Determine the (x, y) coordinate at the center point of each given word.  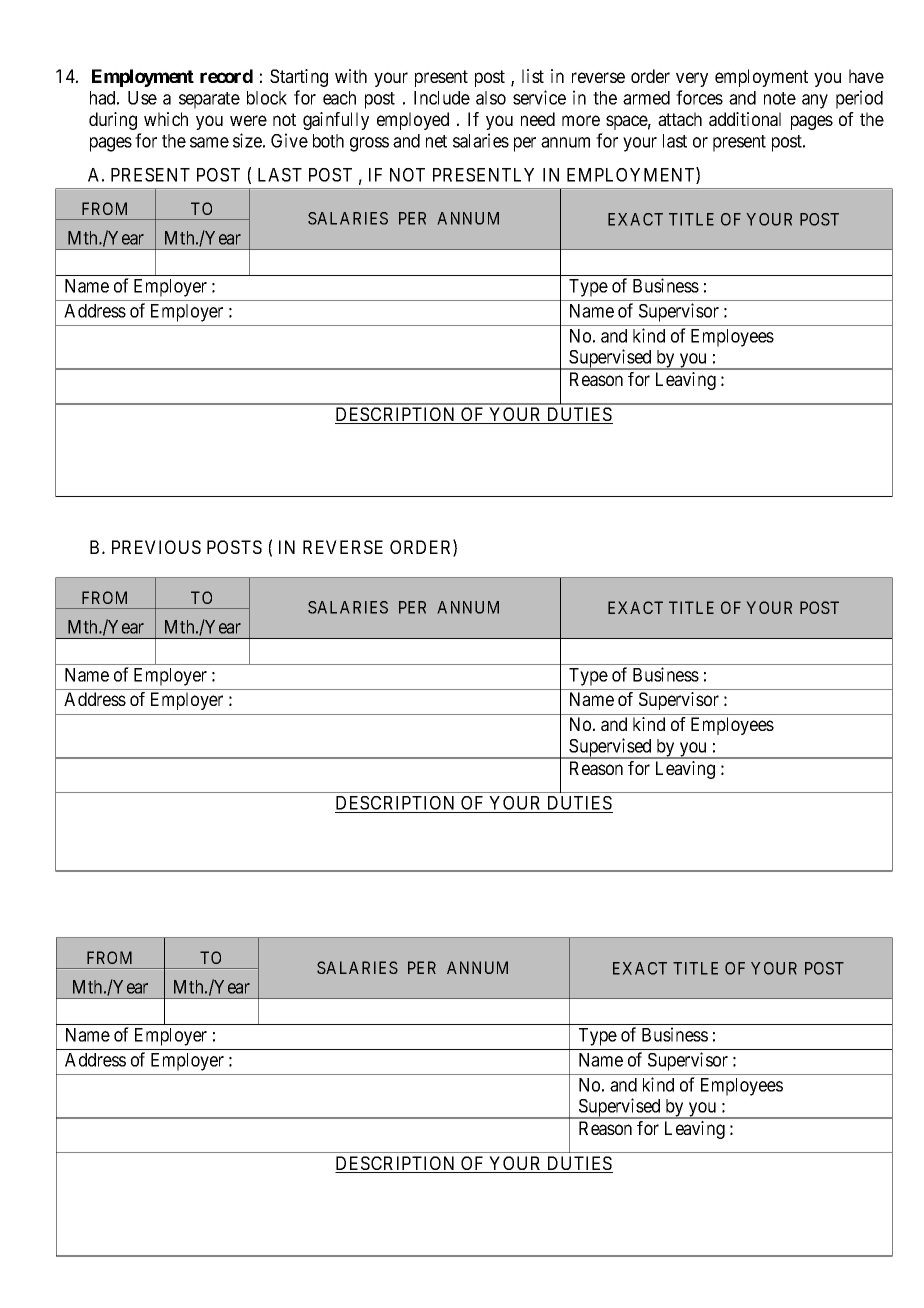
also (491, 98)
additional (745, 119)
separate (209, 100)
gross (369, 144)
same (209, 142)
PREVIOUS (156, 547)
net (436, 141)
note (780, 98)
